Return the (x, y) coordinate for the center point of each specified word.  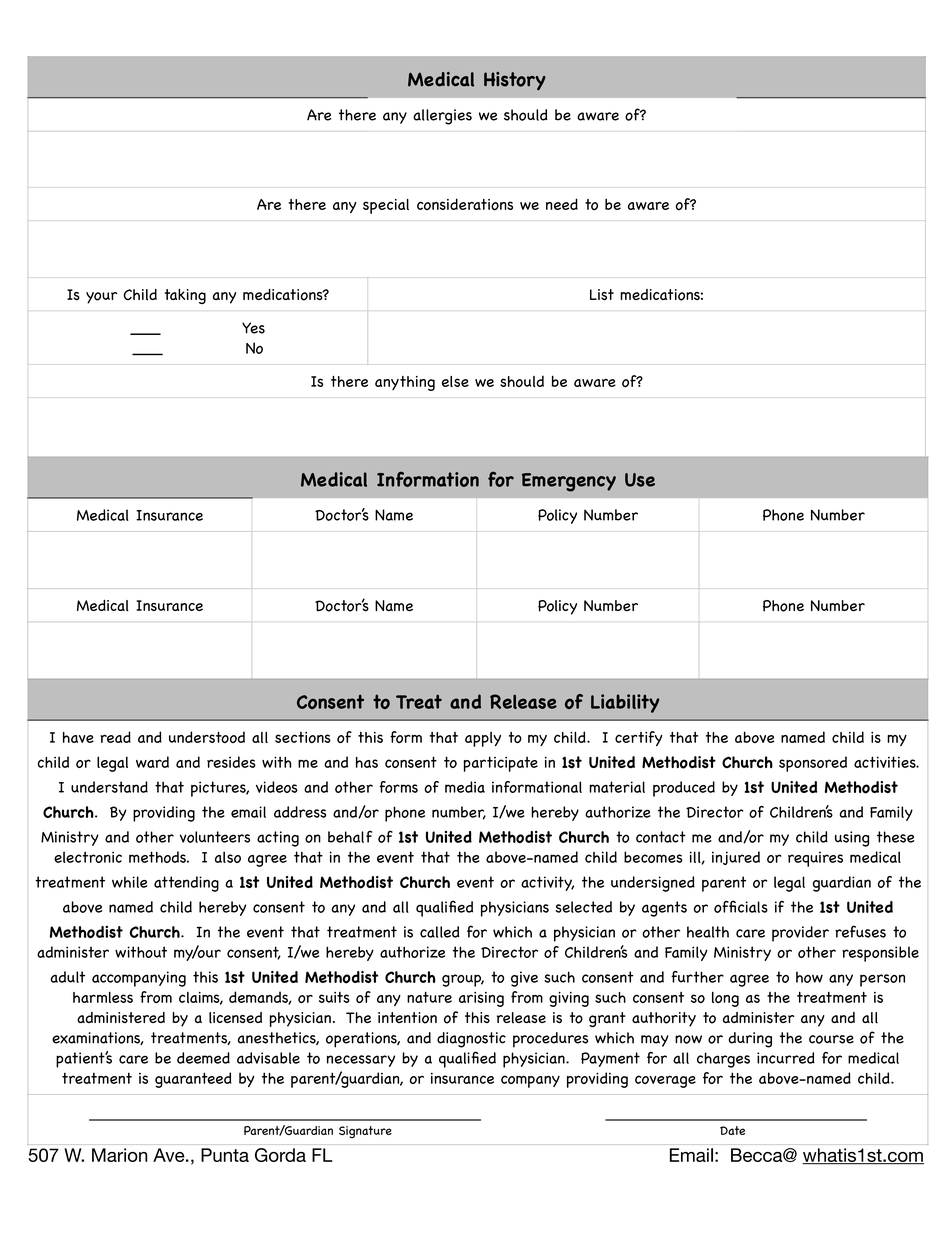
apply (483, 739)
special (386, 206)
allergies (442, 117)
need (562, 204)
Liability (625, 703)
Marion (119, 1155)
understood (207, 737)
